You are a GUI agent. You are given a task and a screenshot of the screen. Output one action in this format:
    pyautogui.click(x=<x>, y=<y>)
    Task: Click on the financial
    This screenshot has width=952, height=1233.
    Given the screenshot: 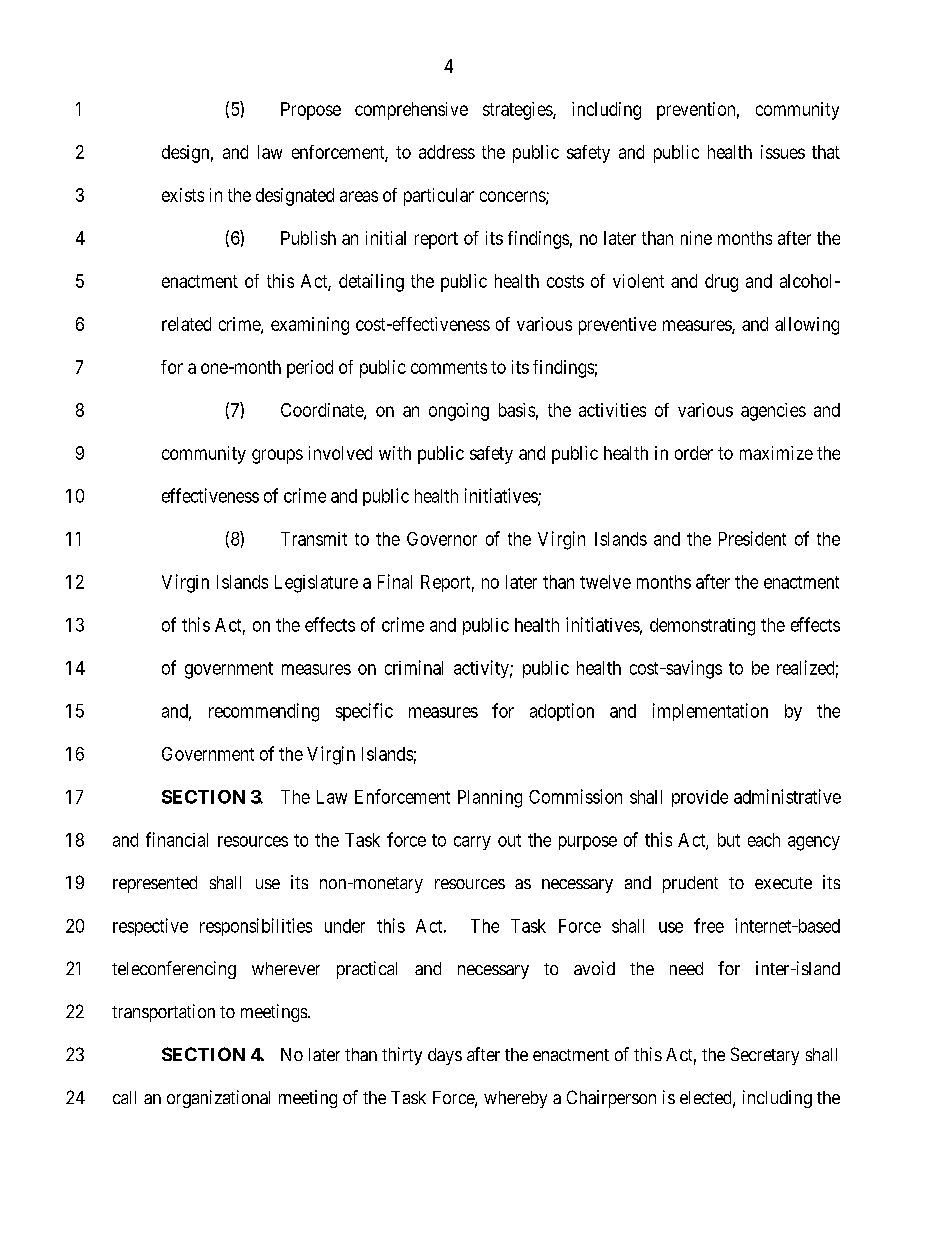 What is the action you would take?
    pyautogui.click(x=177, y=839)
